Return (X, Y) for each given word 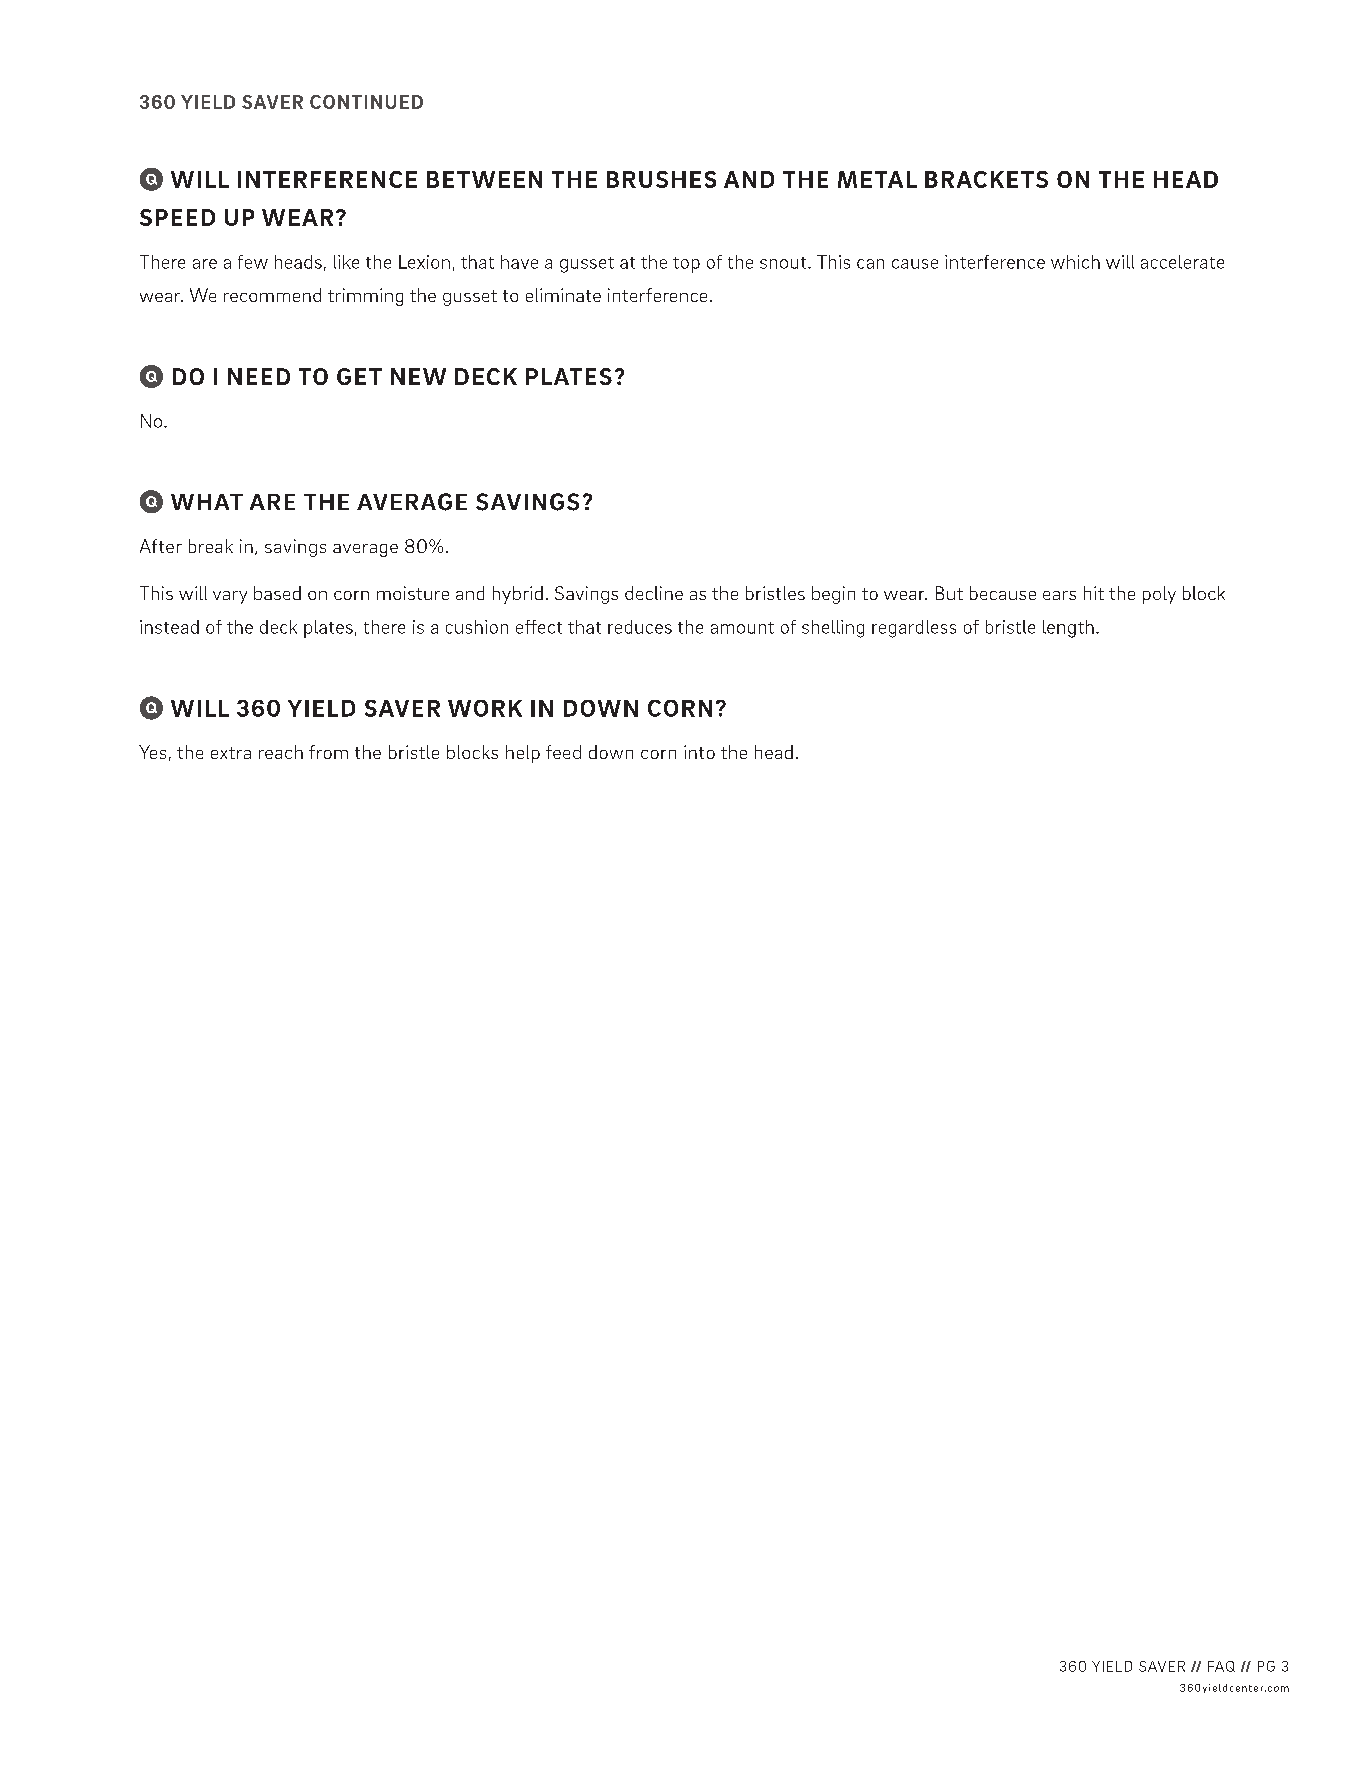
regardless (914, 629)
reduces (640, 627)
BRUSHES (661, 179)
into (699, 752)
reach (281, 752)
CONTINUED (366, 102)
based (277, 593)
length (1068, 629)
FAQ (1221, 1666)
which (1075, 262)
